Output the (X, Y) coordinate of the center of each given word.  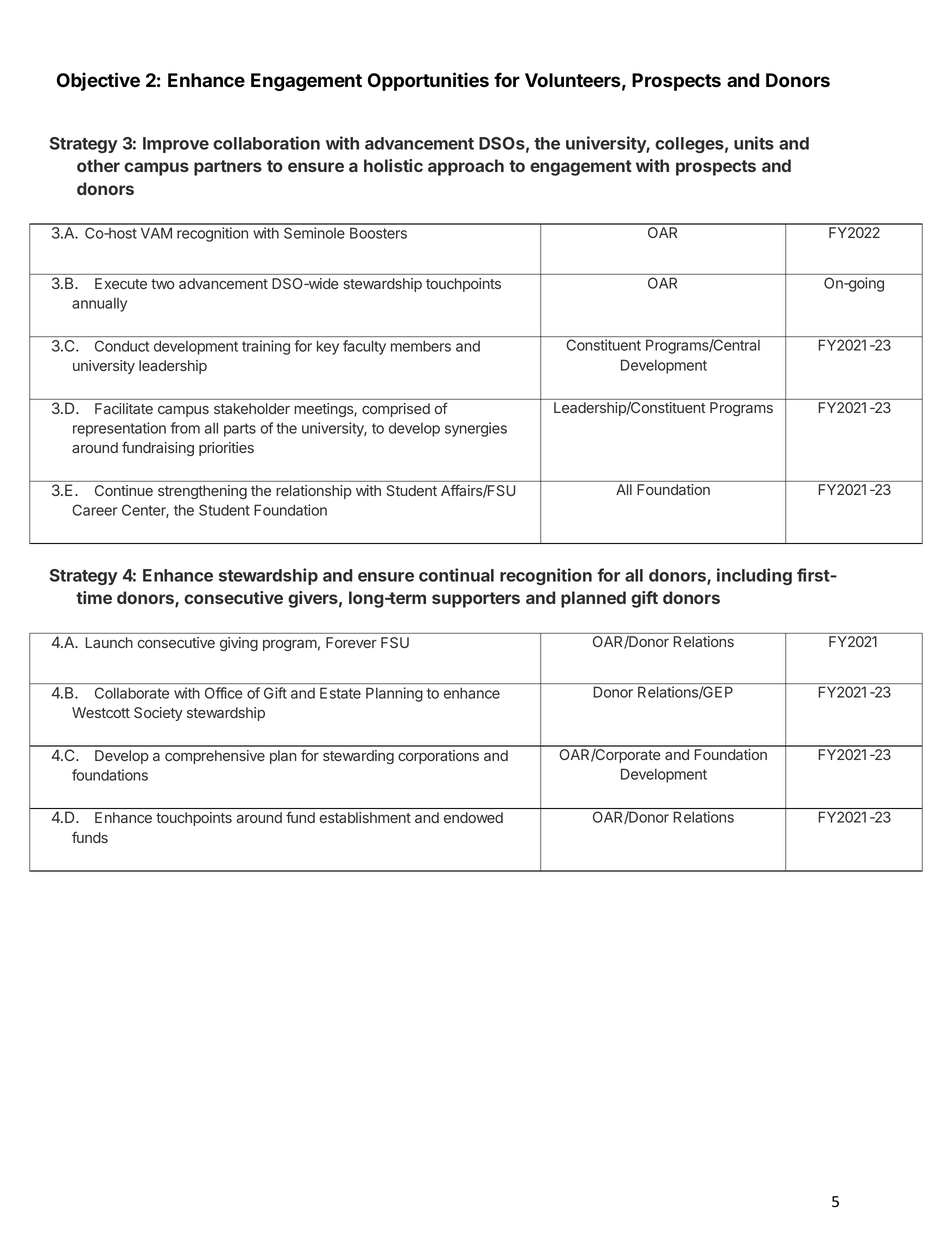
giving (239, 644)
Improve (176, 145)
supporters (476, 600)
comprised (396, 410)
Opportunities (428, 81)
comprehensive (215, 757)
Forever (351, 642)
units (754, 143)
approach (466, 167)
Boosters (378, 233)
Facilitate (124, 408)
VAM (156, 233)
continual (456, 575)
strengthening (202, 492)
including (754, 576)
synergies (476, 429)
